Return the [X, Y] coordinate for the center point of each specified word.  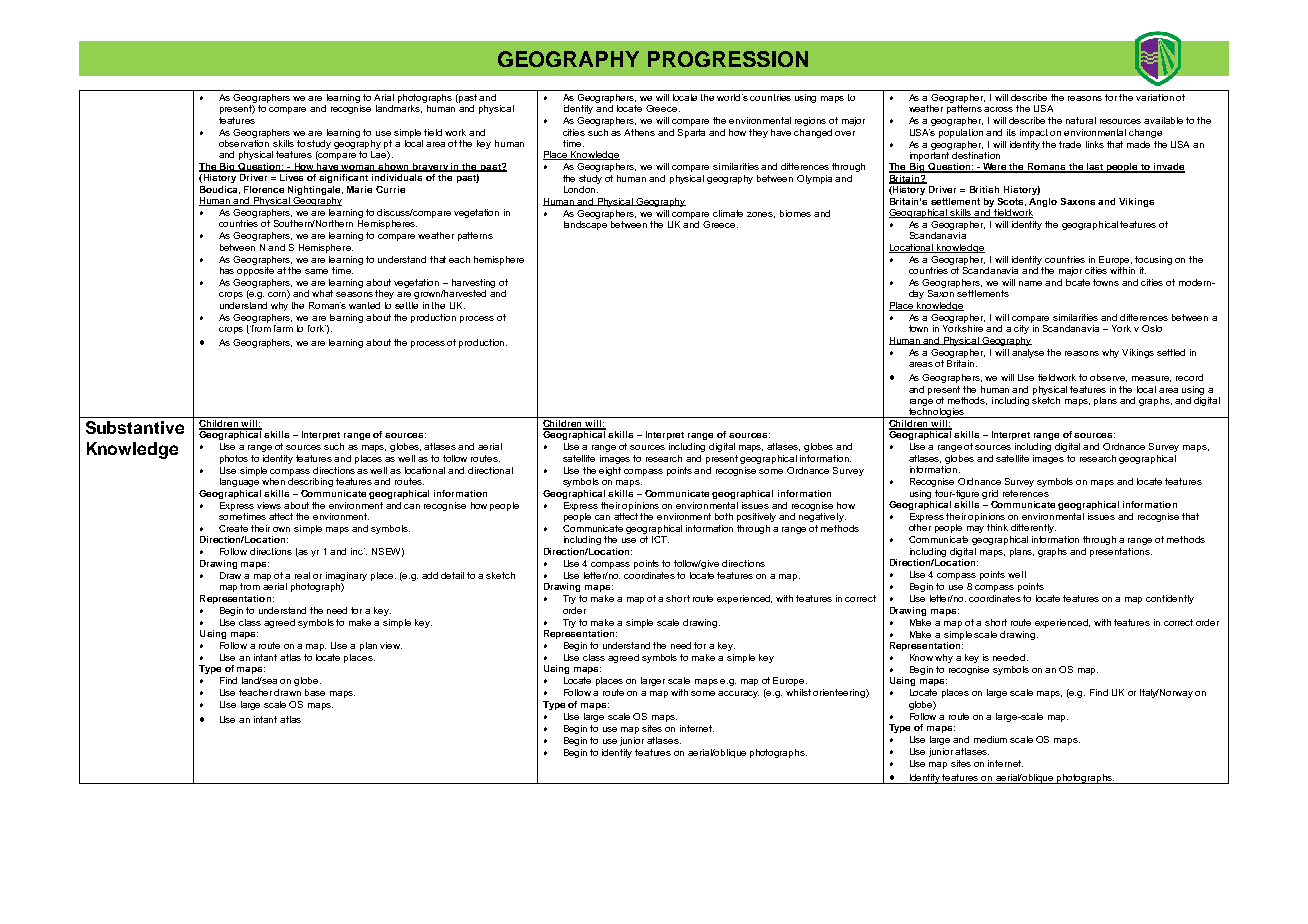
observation [244, 143]
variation [1155, 97]
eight [610, 471]
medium [990, 739]
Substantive [135, 427]
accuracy [738, 694]
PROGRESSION [728, 59]
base [315, 692]
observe [1108, 378]
